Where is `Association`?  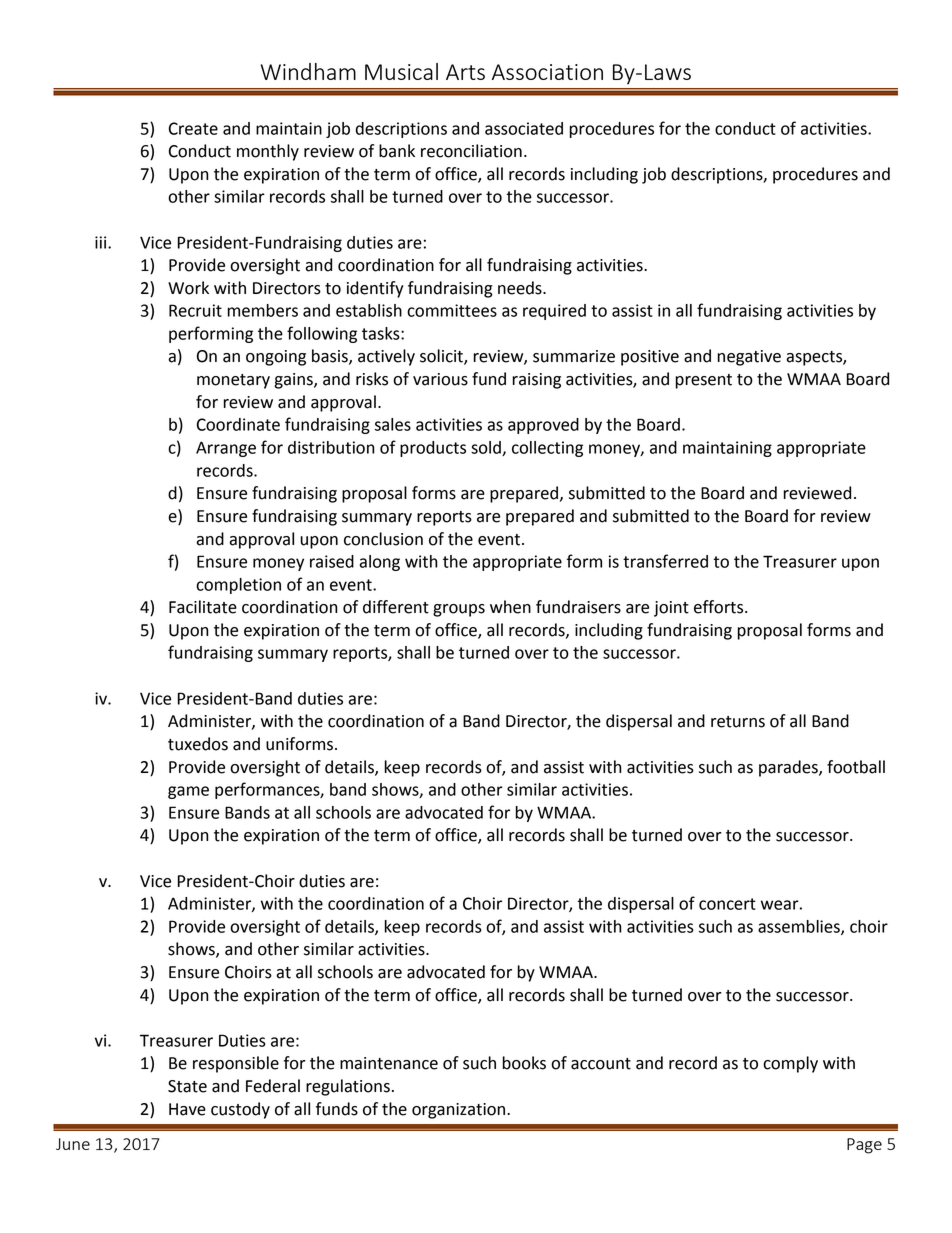
Association is located at coordinates (547, 72).
